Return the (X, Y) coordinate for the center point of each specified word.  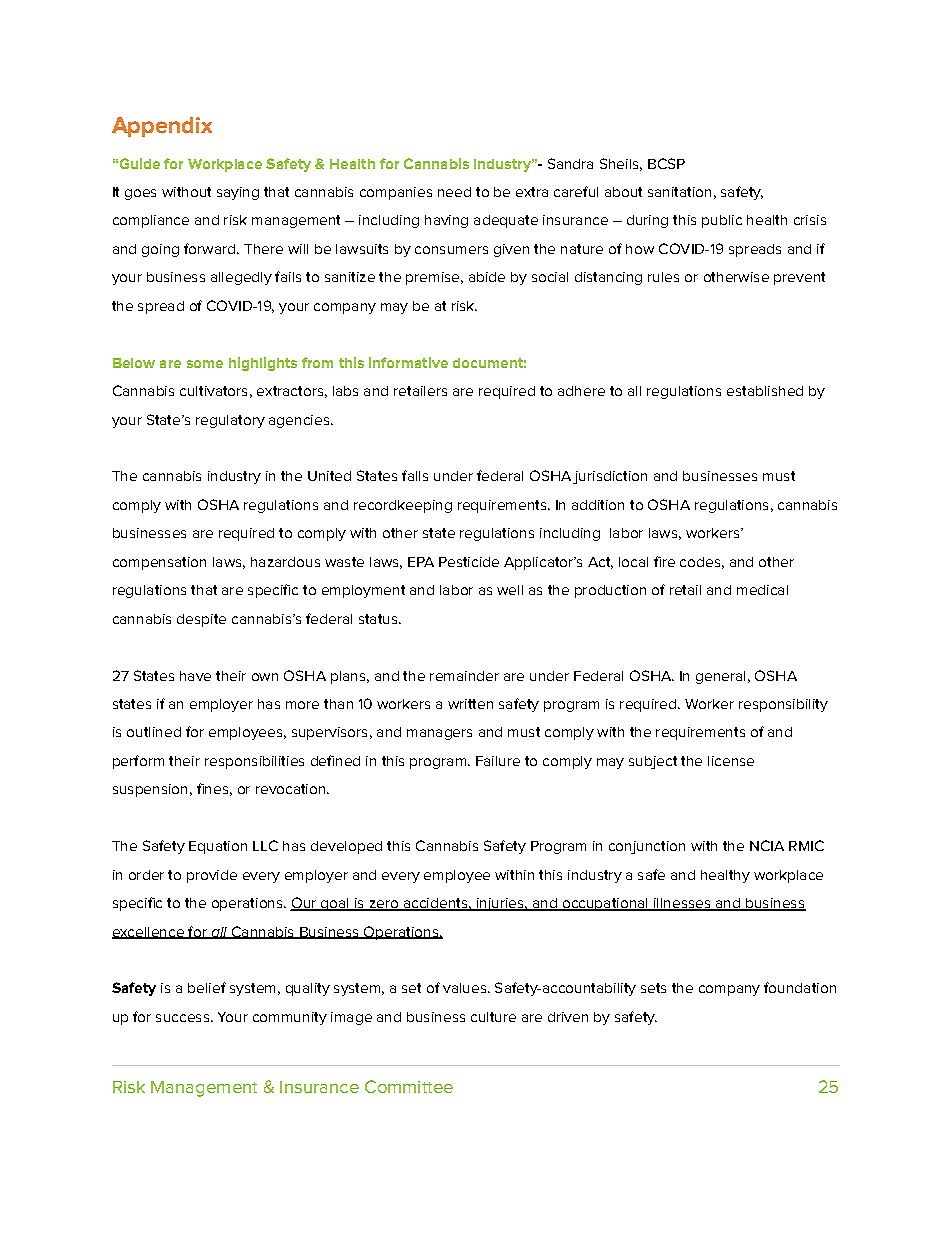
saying (238, 193)
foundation (800, 987)
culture (493, 1017)
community (290, 1018)
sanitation (679, 192)
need (454, 192)
